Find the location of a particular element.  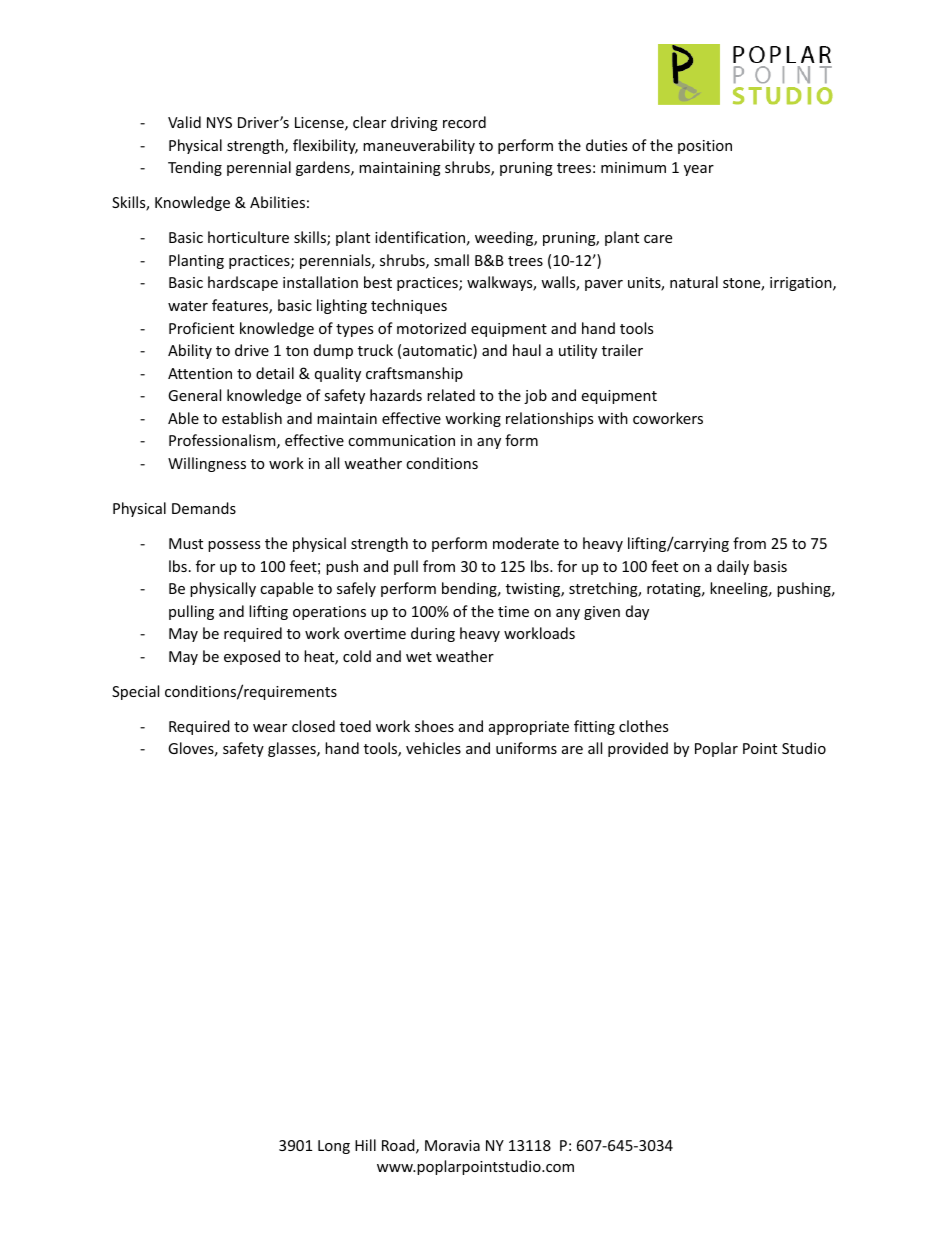

record is located at coordinates (464, 122).
